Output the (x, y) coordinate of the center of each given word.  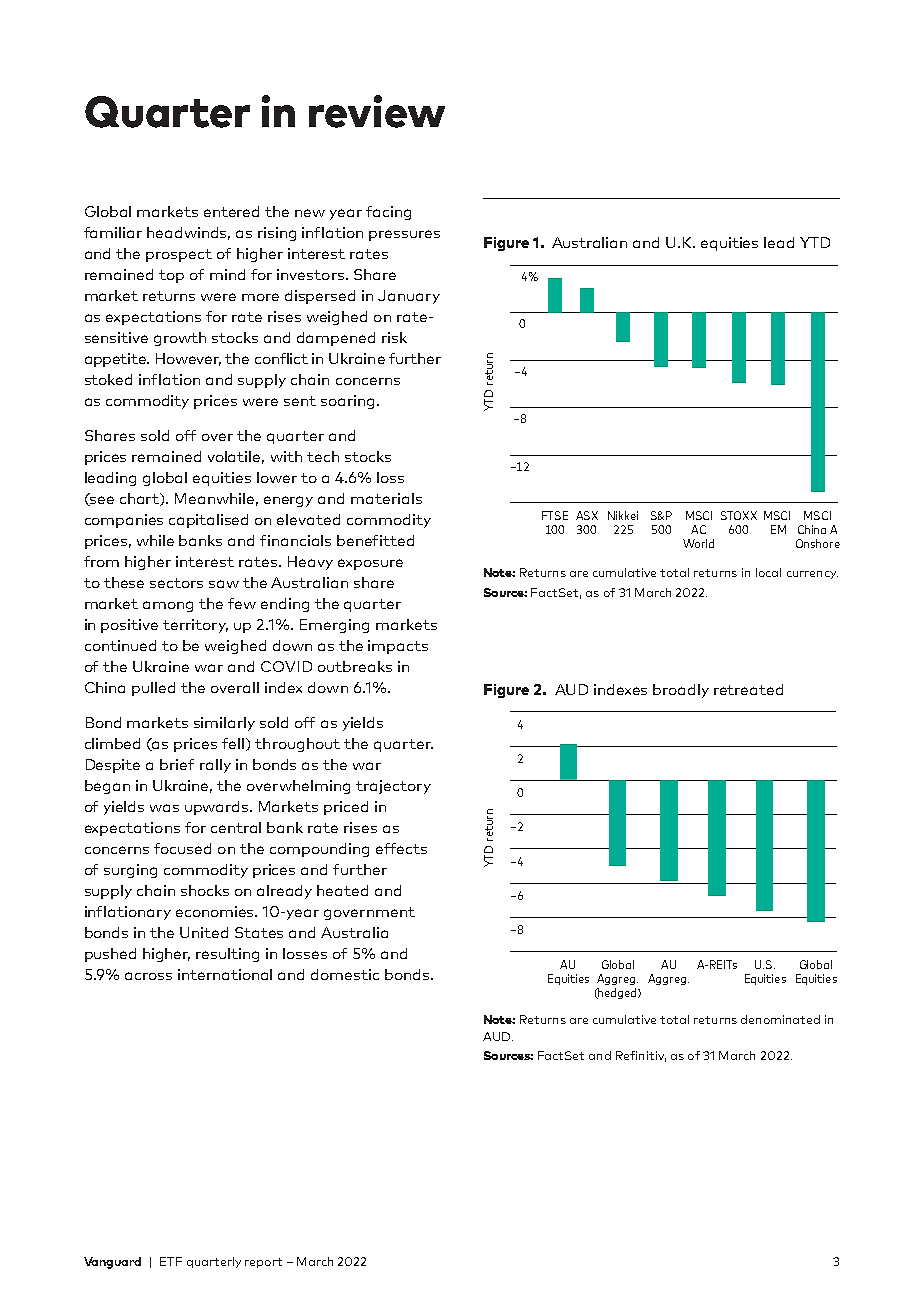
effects (401, 848)
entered (231, 211)
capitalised (208, 521)
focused (182, 848)
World (698, 543)
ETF (171, 1261)
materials (386, 498)
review (377, 111)
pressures (404, 235)
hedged (618, 993)
